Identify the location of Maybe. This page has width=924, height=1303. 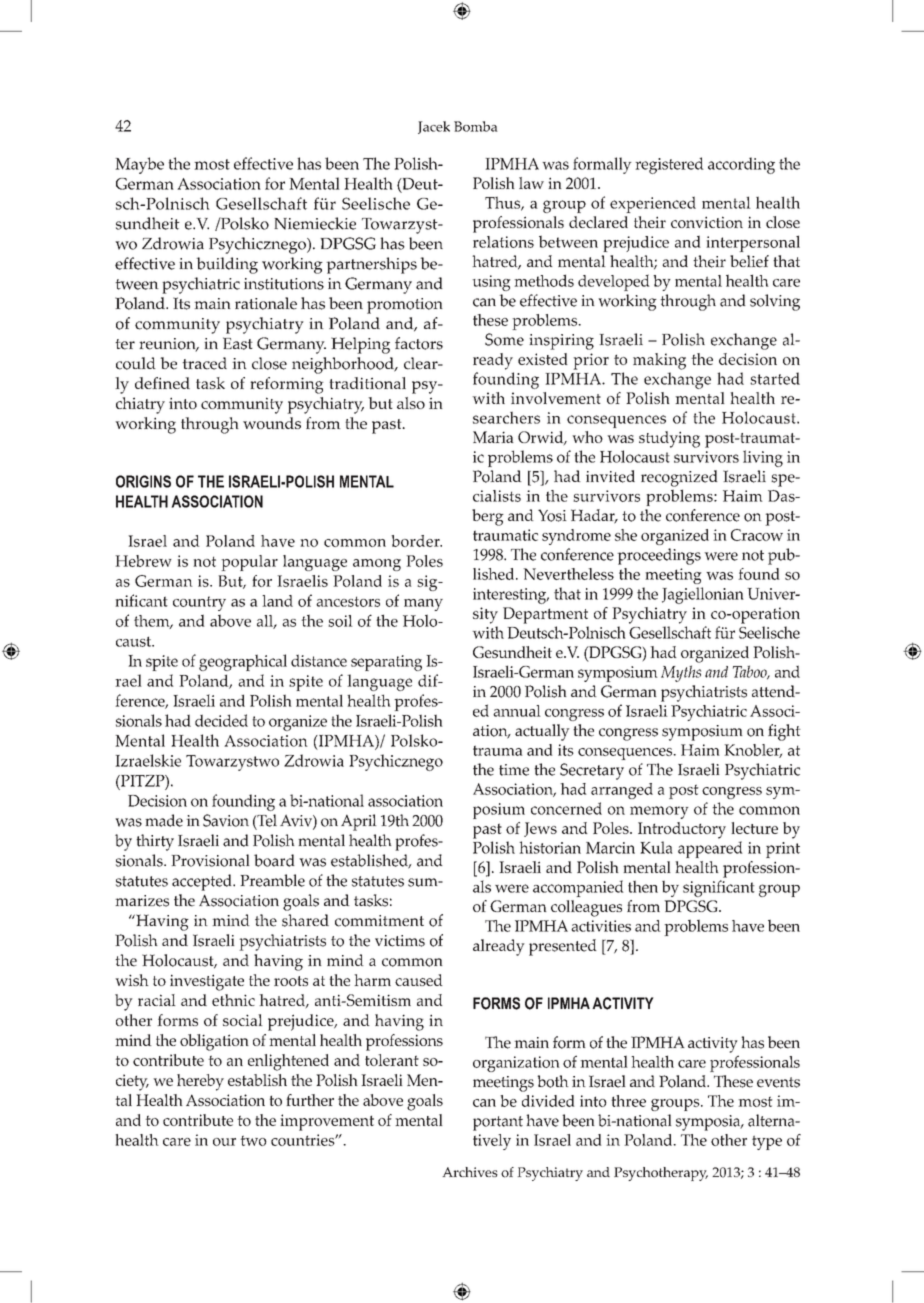
(139, 165).
